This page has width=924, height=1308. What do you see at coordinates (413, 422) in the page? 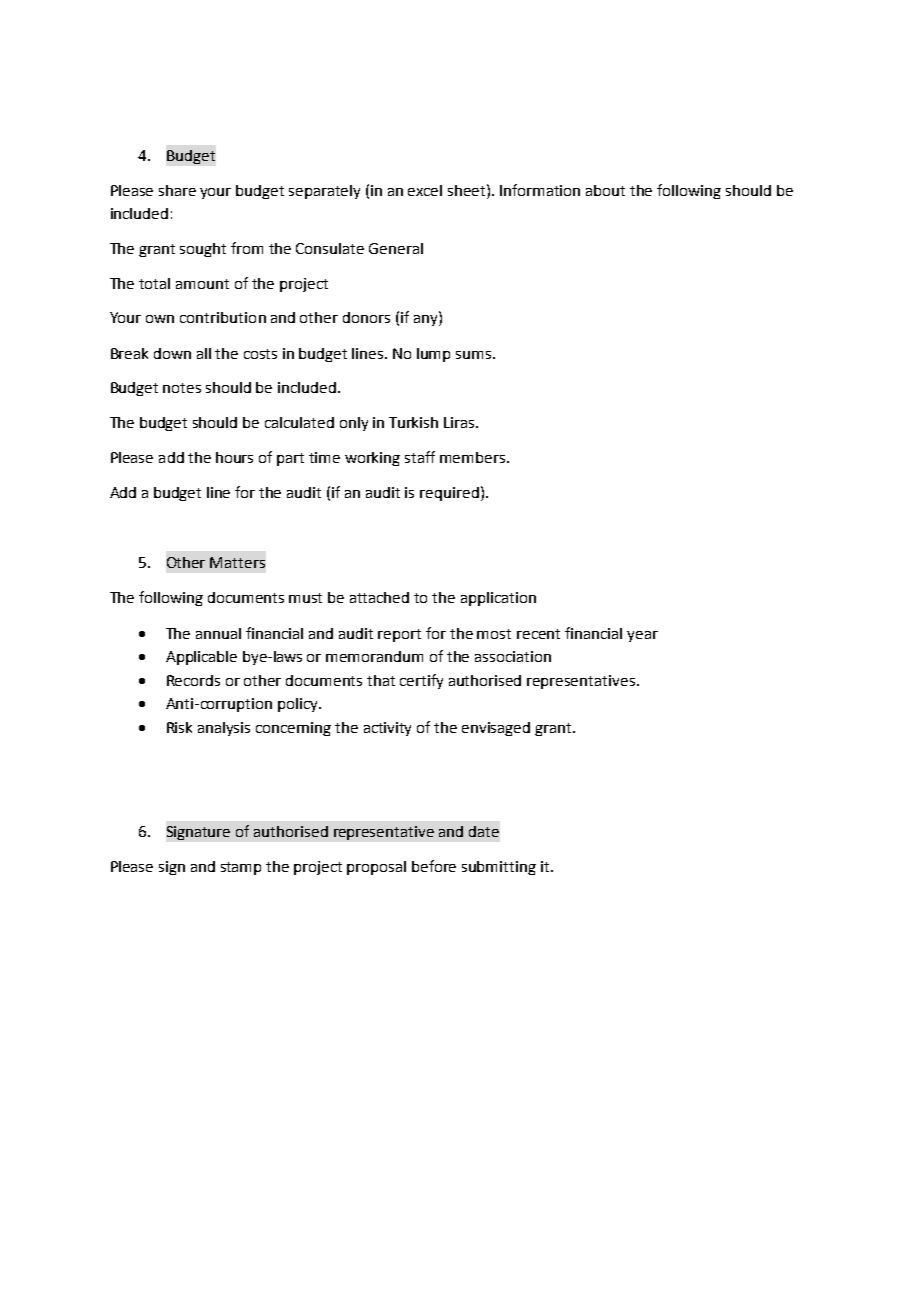
I see `Turkish` at bounding box center [413, 422].
